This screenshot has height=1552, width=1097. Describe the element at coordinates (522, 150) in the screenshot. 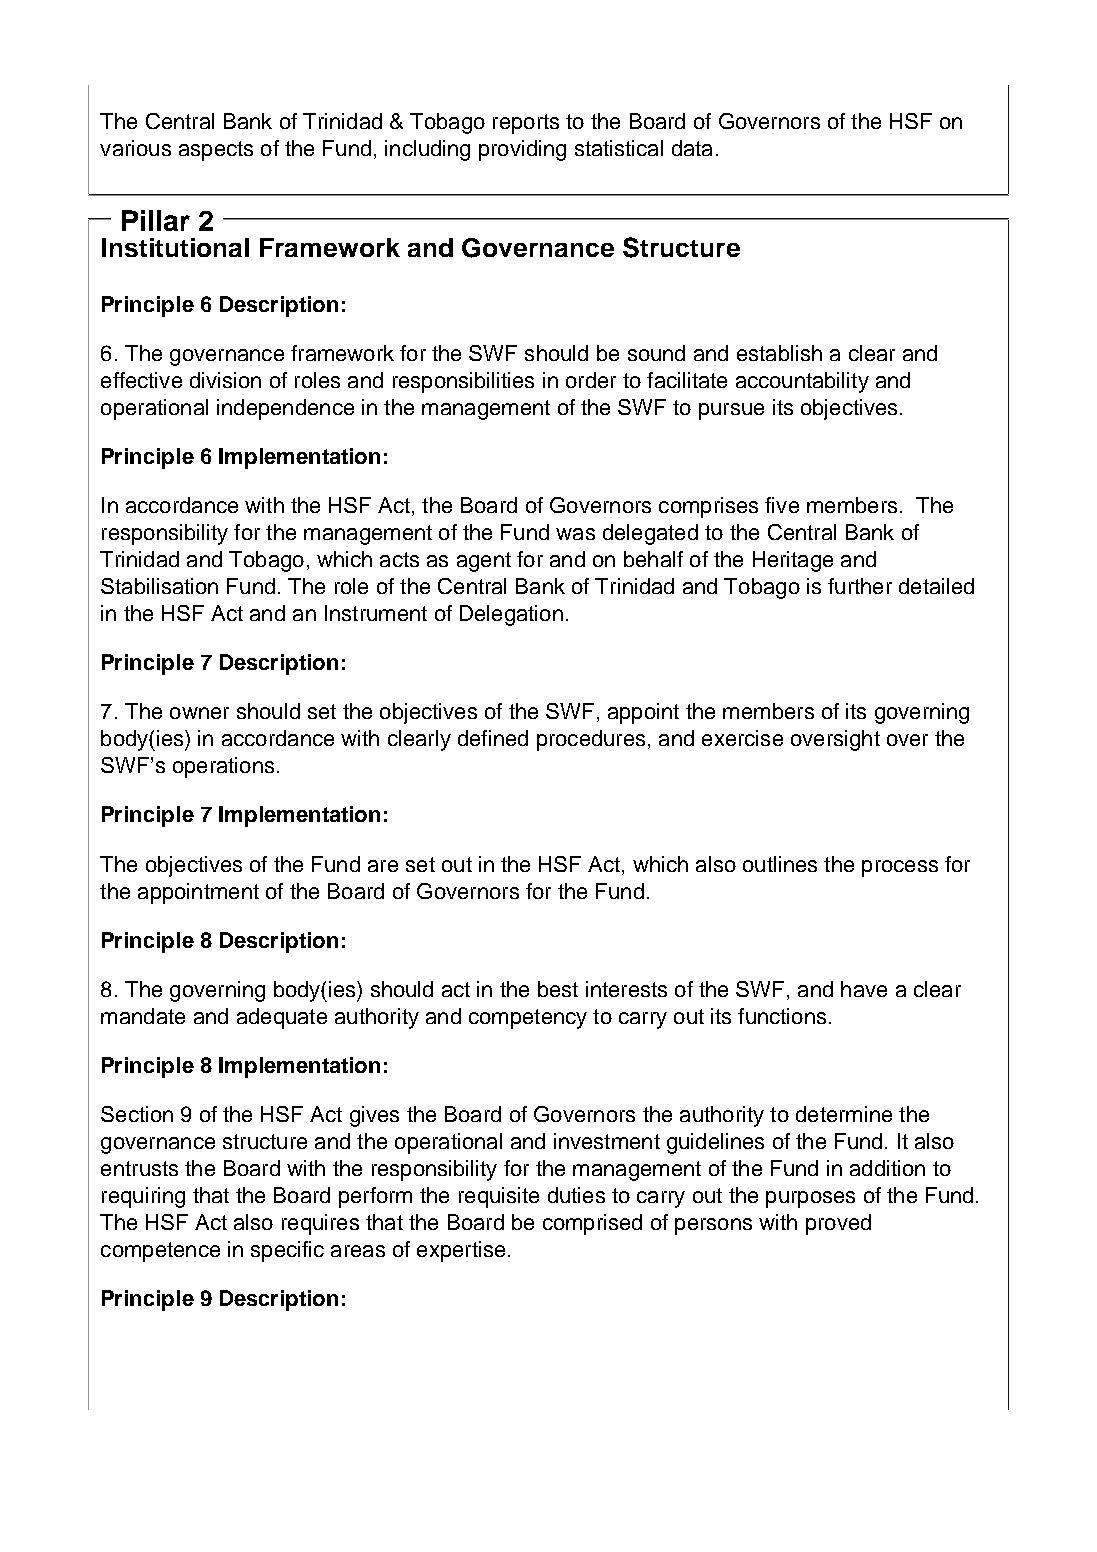

I see `providing` at that location.
